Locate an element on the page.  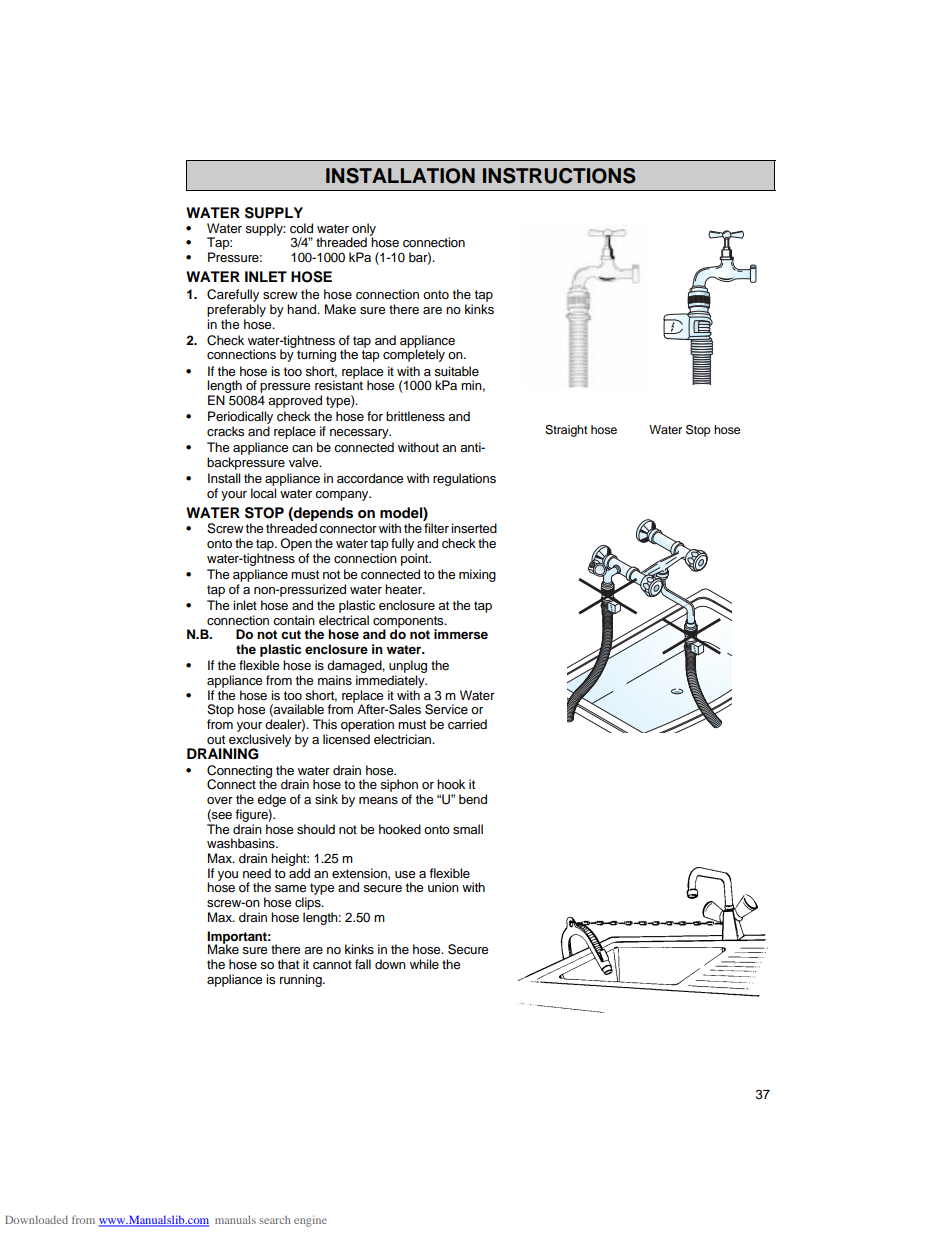
immediately is located at coordinates (391, 681).
